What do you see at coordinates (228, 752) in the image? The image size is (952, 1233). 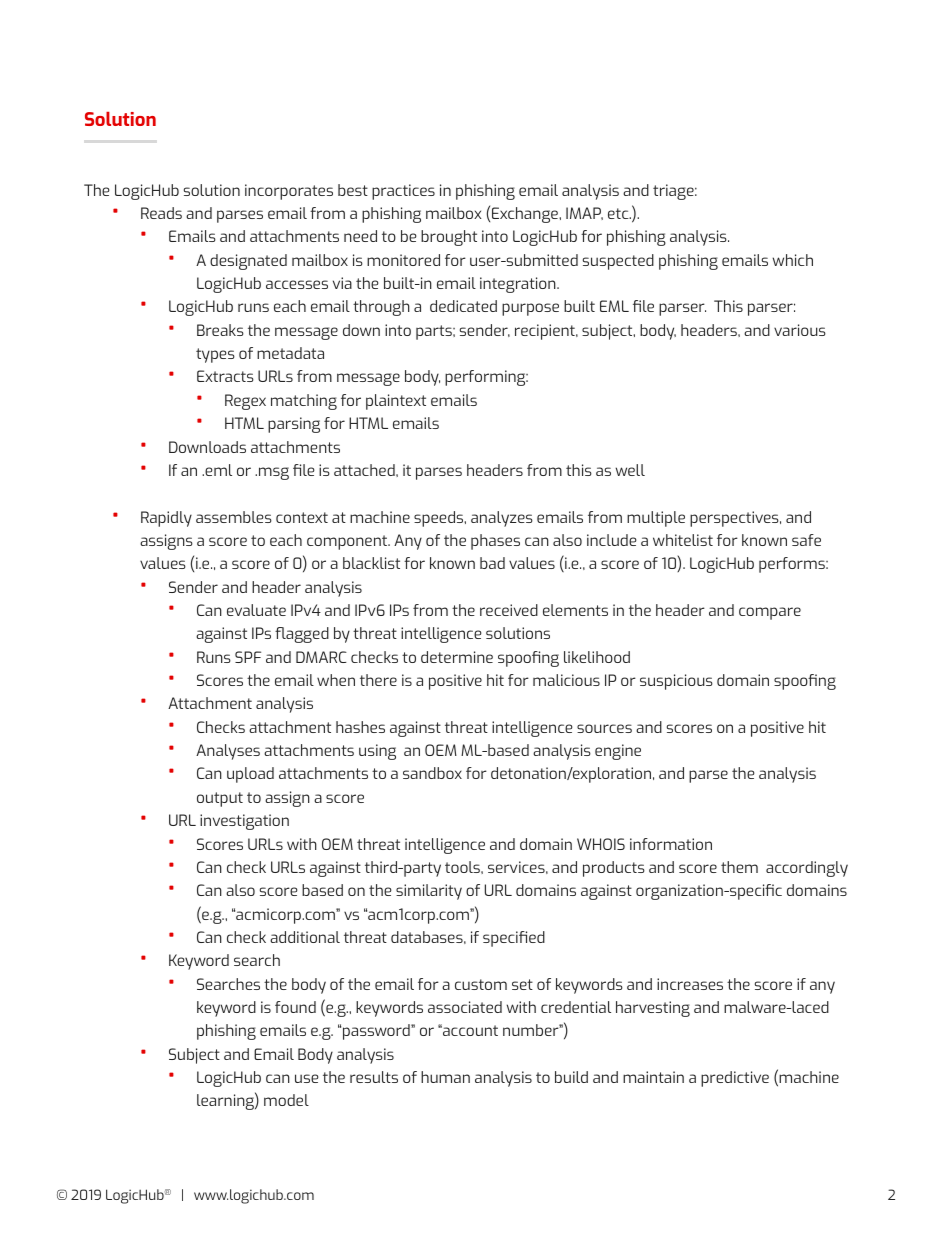 I see `Analyses` at bounding box center [228, 752].
